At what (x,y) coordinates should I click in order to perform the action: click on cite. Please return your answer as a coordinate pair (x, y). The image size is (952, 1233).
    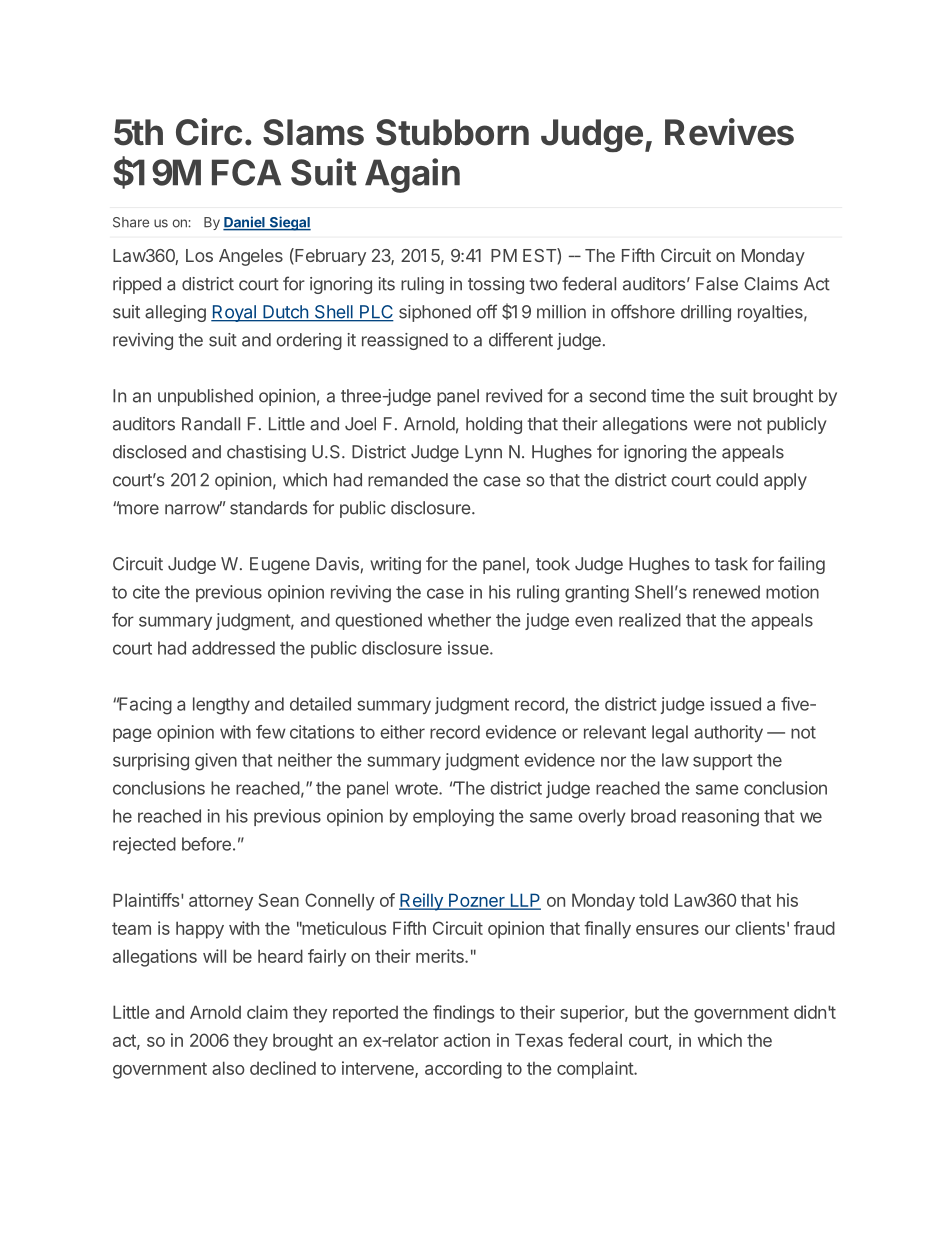
    Looking at the image, I should click on (146, 592).
